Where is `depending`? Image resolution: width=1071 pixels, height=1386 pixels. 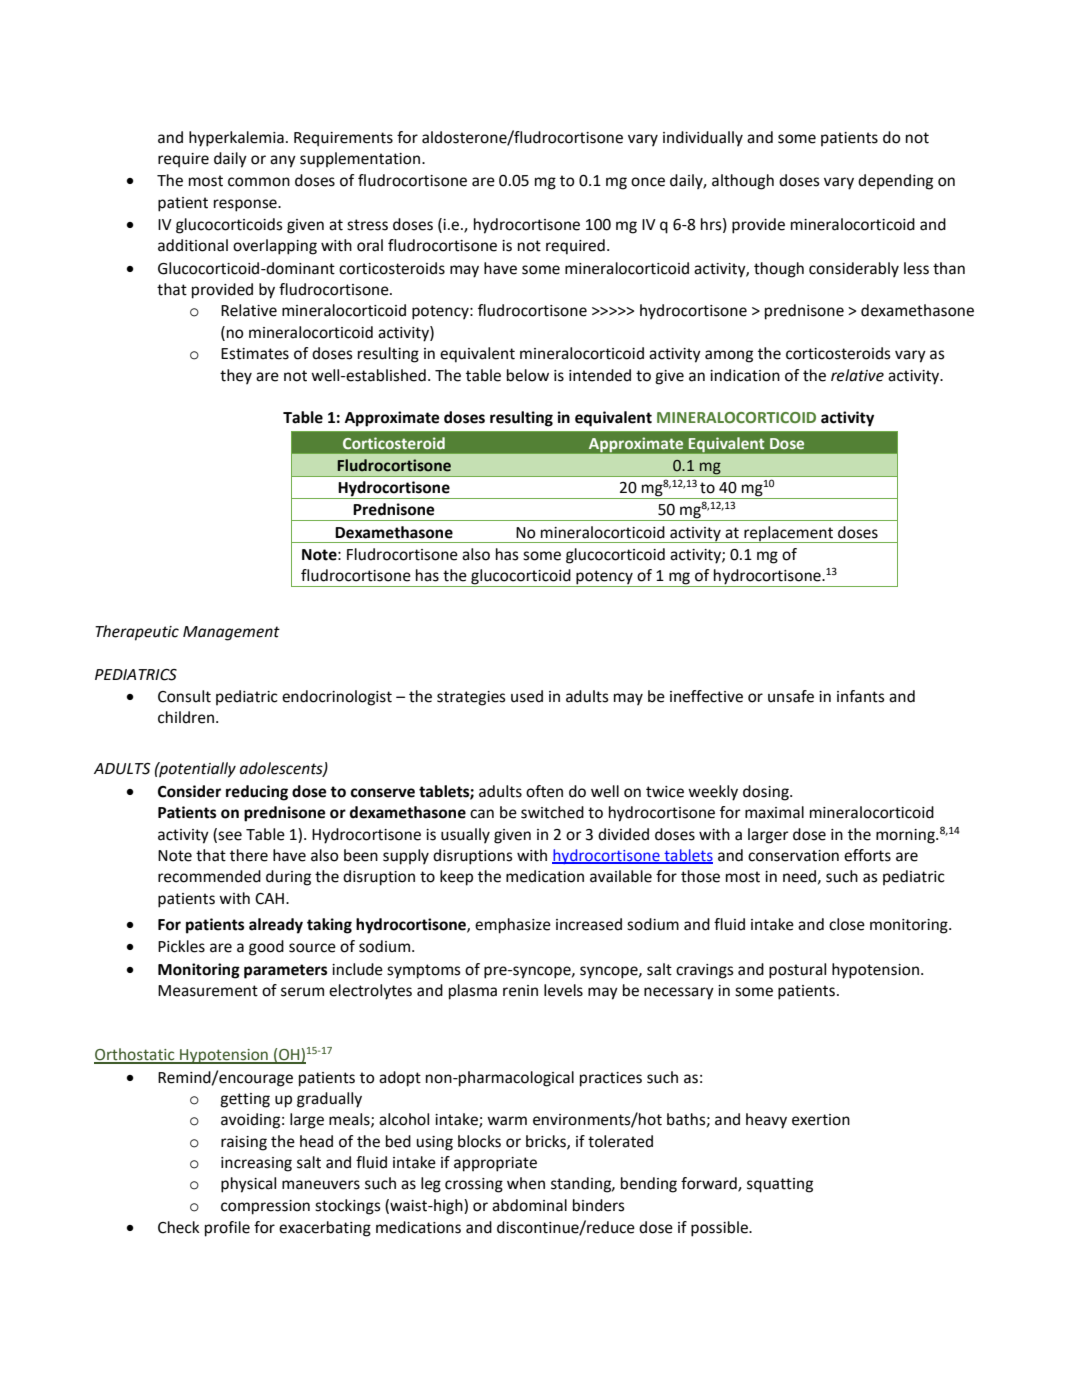 depending is located at coordinates (895, 182).
